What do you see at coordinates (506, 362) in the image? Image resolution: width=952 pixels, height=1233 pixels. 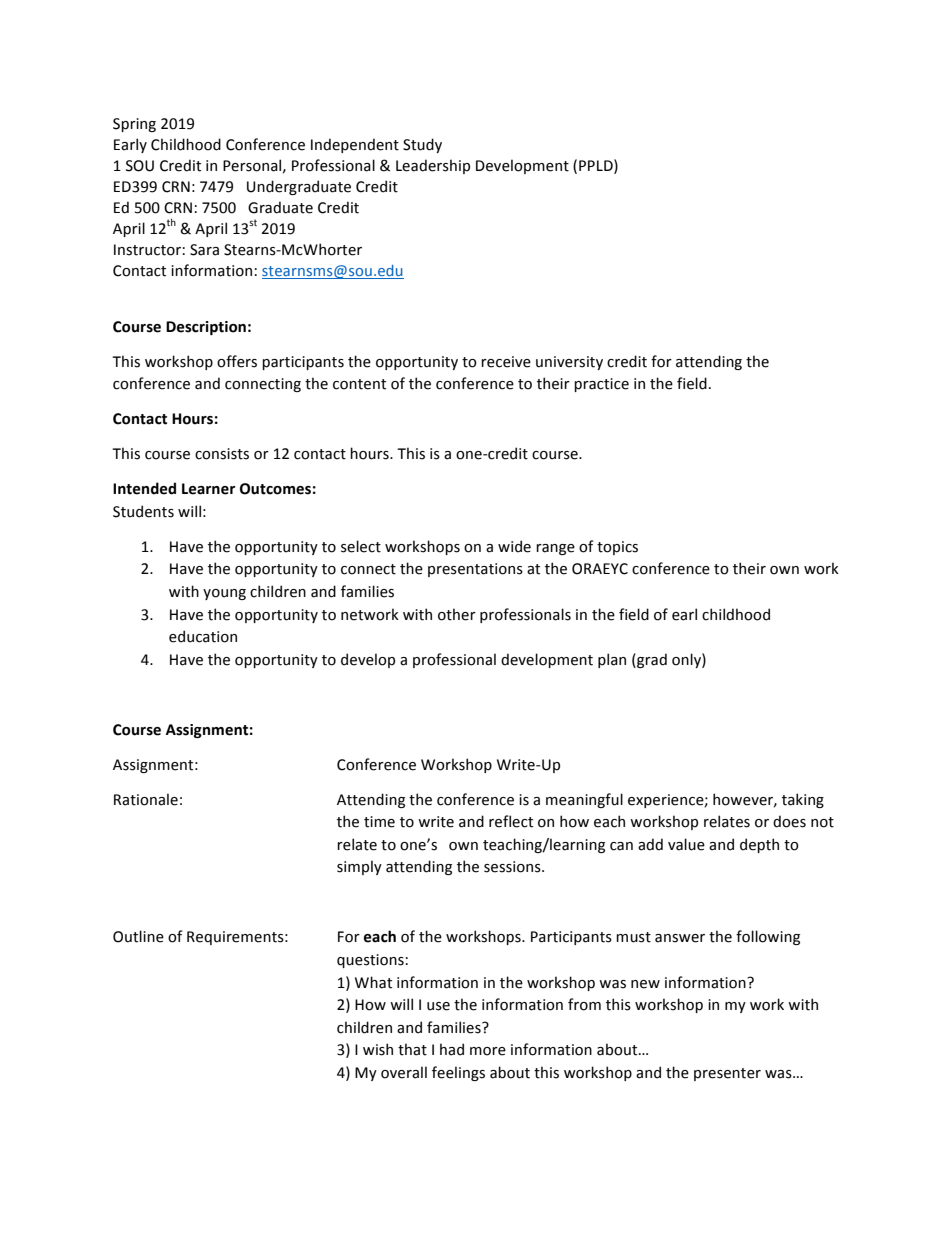 I see `receive` at bounding box center [506, 362].
